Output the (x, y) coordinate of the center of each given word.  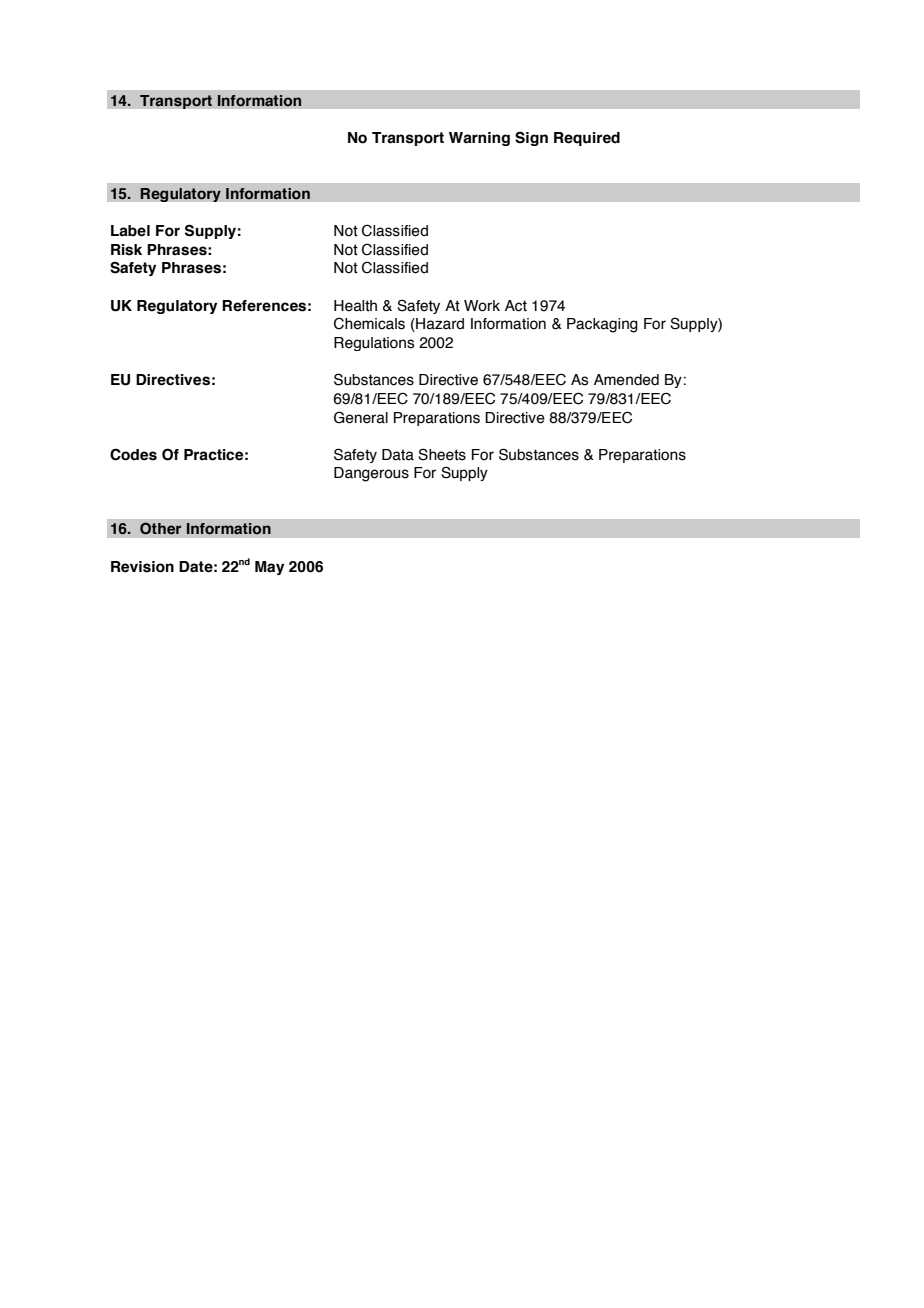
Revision (142, 567)
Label (130, 231)
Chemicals (369, 323)
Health (355, 306)
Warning (479, 139)
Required (587, 139)
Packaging (602, 325)
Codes (133, 454)
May (269, 568)
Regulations (374, 344)
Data (398, 455)
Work (482, 306)
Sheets (442, 454)
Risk (126, 250)
